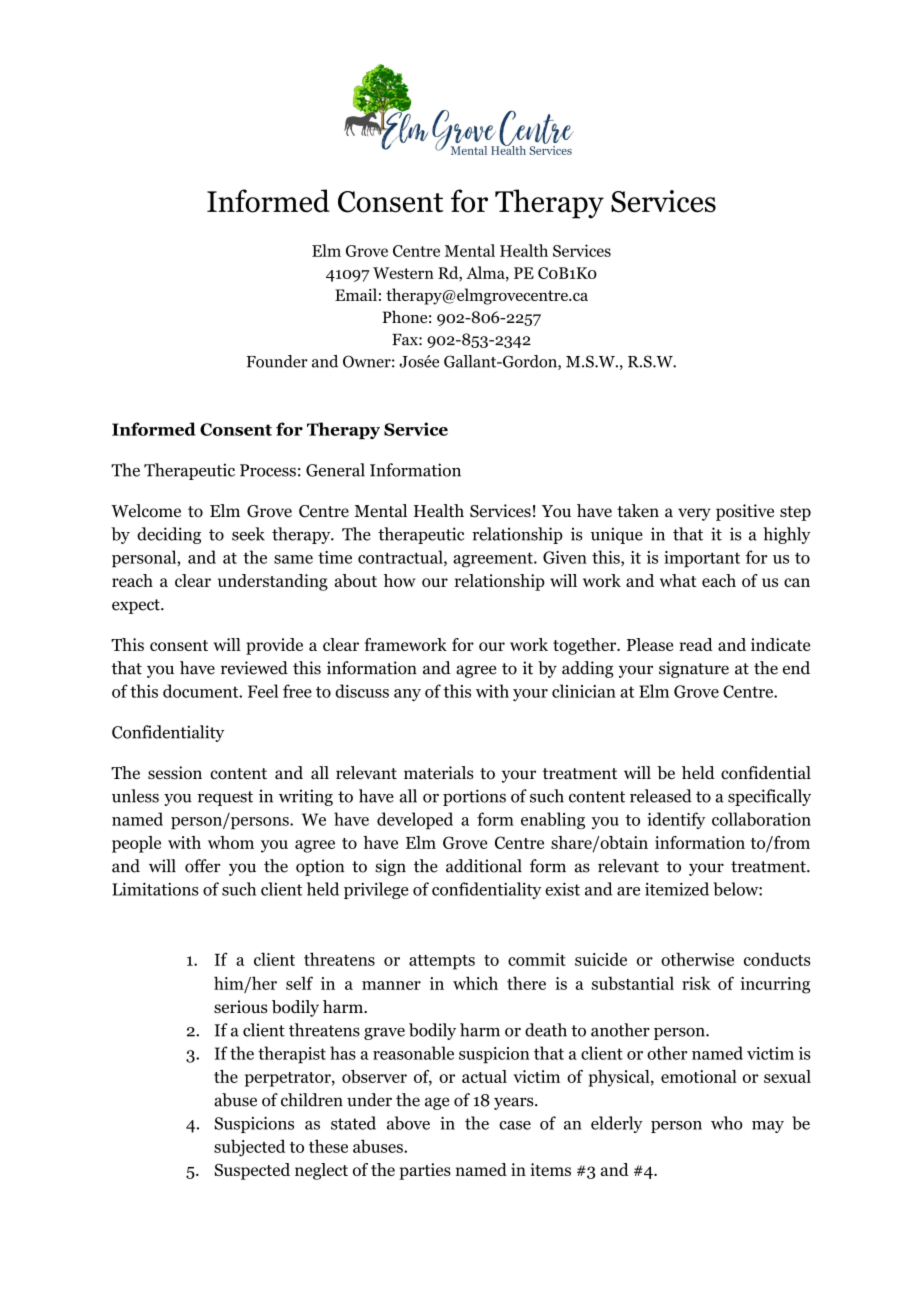  Describe the element at coordinates (356, 294) in the screenshot. I see `Email` at that location.
